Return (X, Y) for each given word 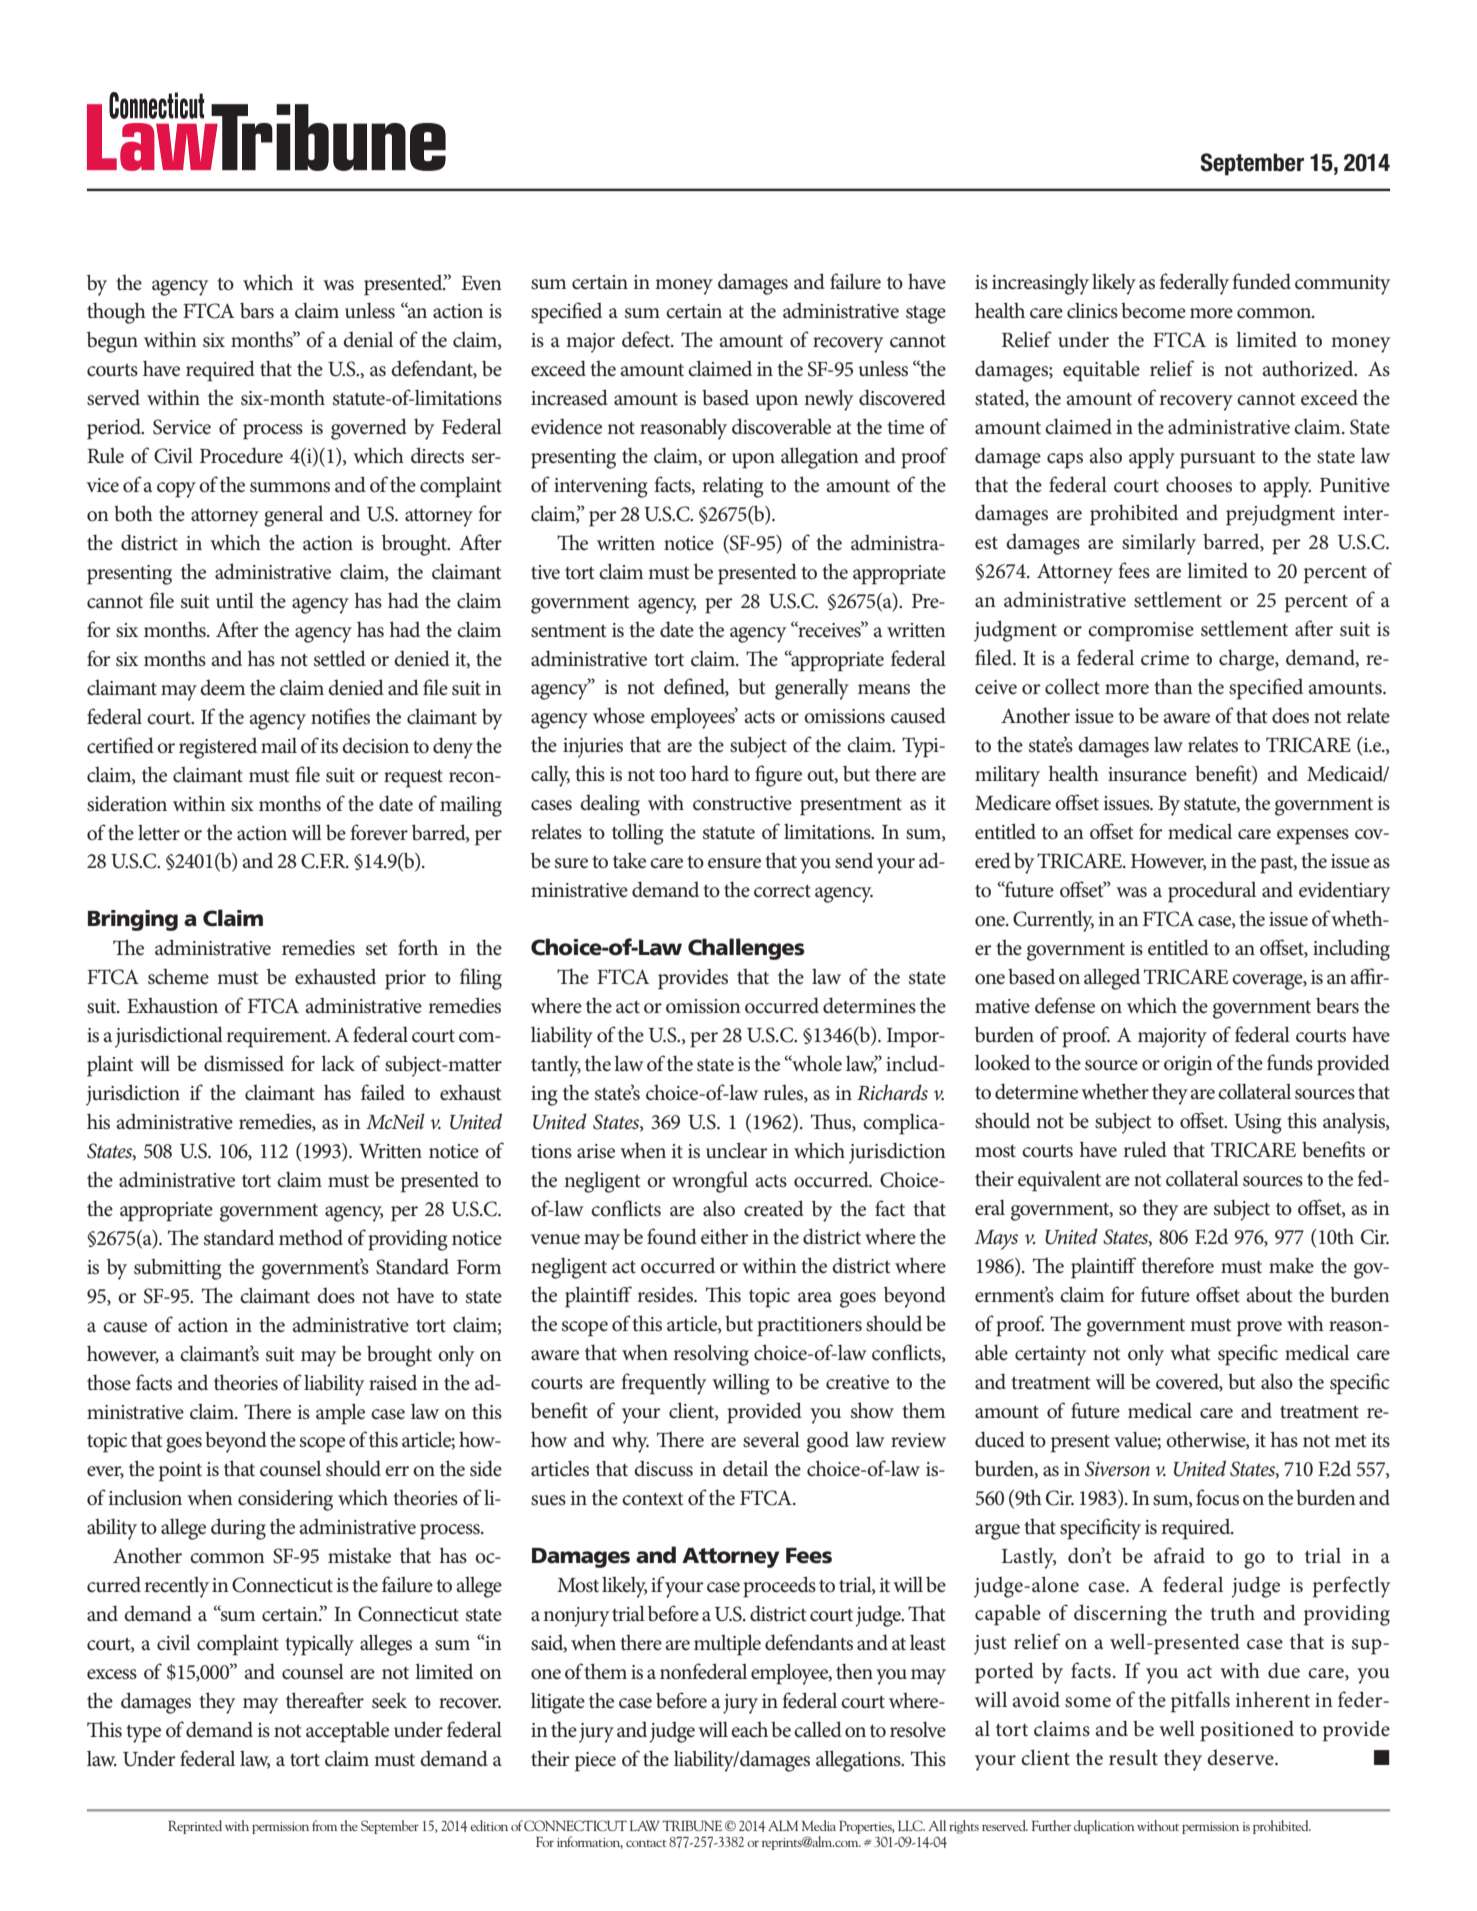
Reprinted (195, 1827)
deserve (1241, 1757)
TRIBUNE (692, 1826)
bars (257, 310)
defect (647, 339)
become (1153, 310)
